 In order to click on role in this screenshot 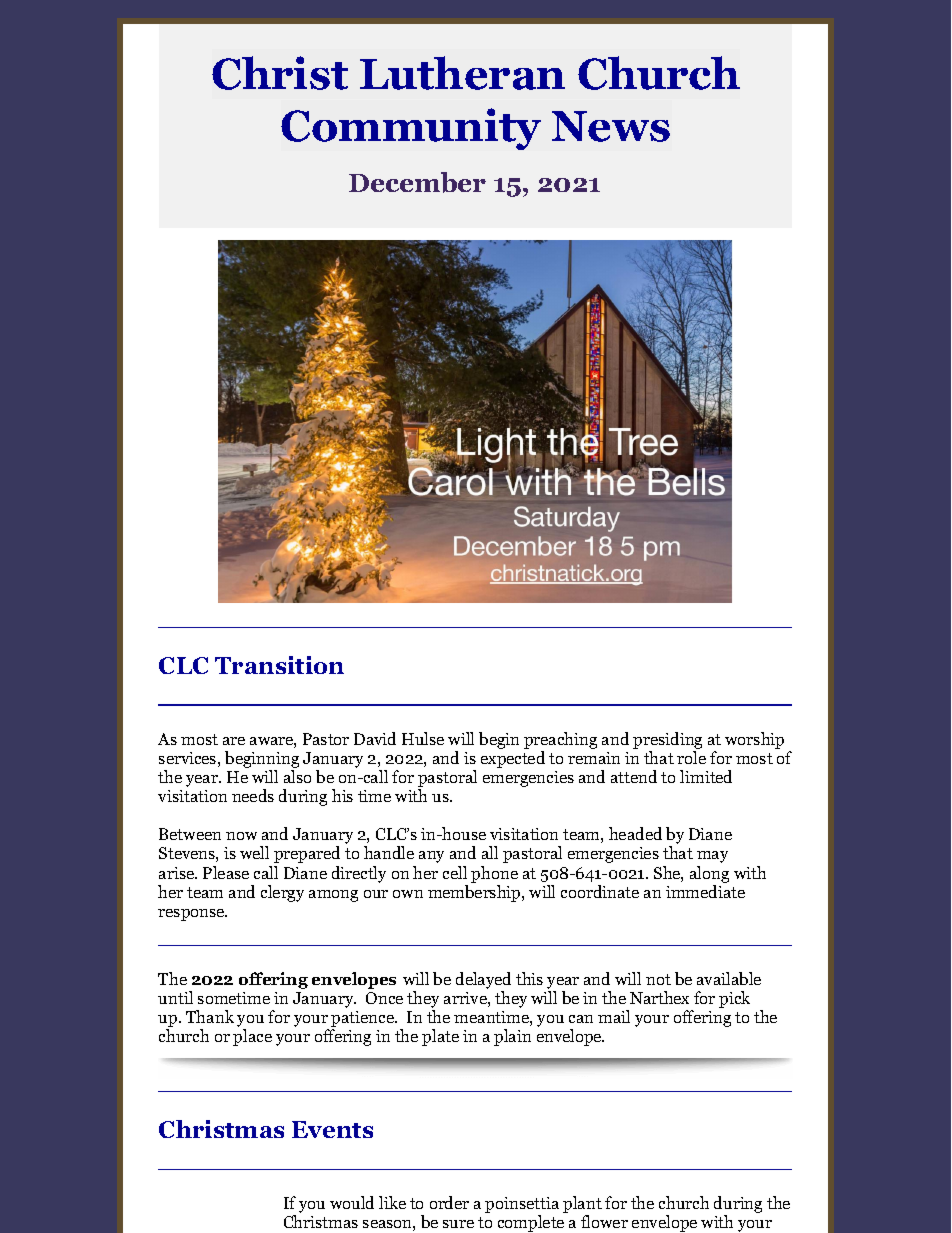, I will do `click(691, 757)`.
